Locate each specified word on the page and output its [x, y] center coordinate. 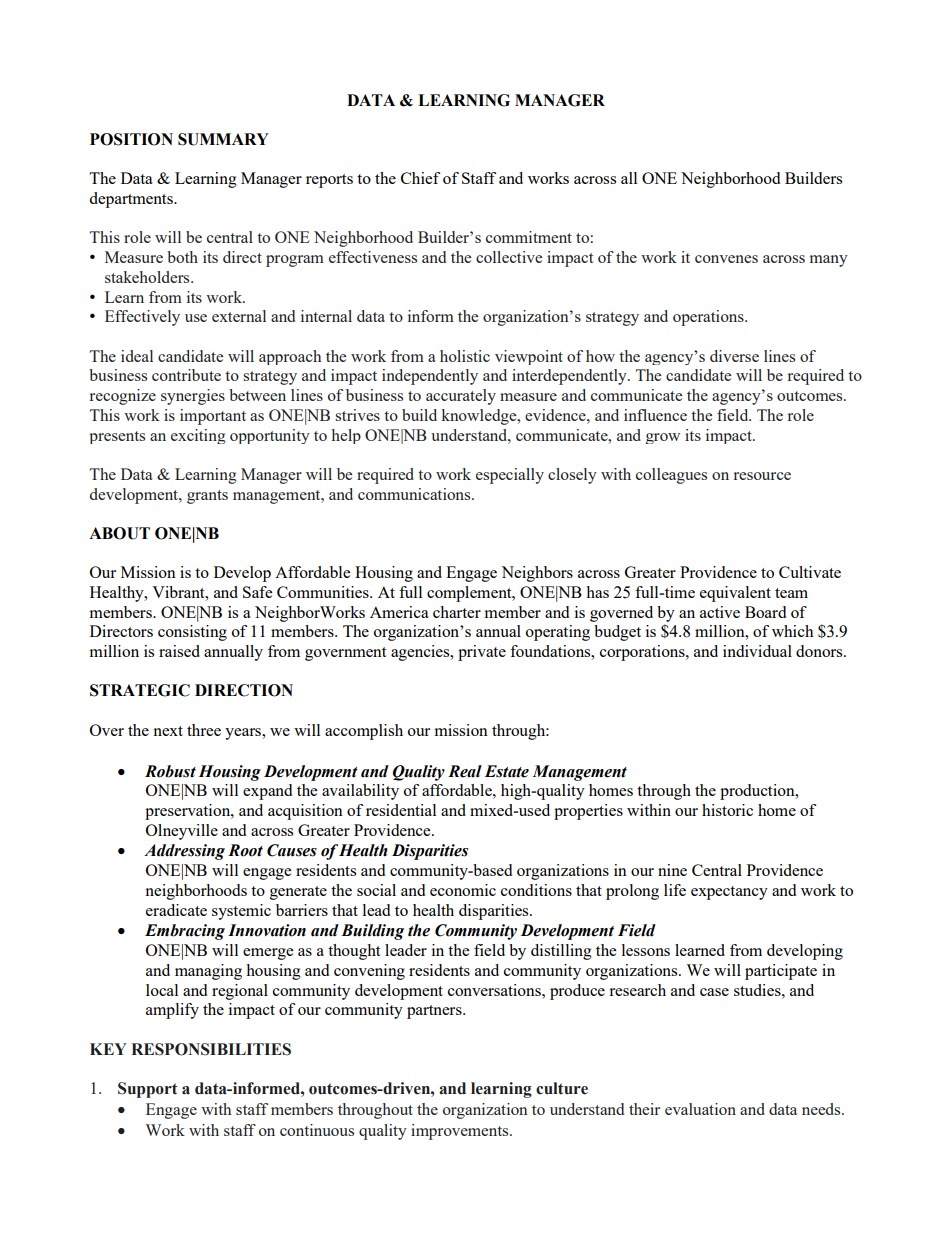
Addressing [184, 852]
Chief [420, 178]
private [482, 653]
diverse [734, 356]
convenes [726, 259]
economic [463, 890]
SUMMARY [223, 139]
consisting [192, 633]
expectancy [729, 893]
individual [757, 651]
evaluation [700, 1109]
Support [148, 1090]
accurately [461, 397]
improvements [461, 1132]
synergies [193, 397]
